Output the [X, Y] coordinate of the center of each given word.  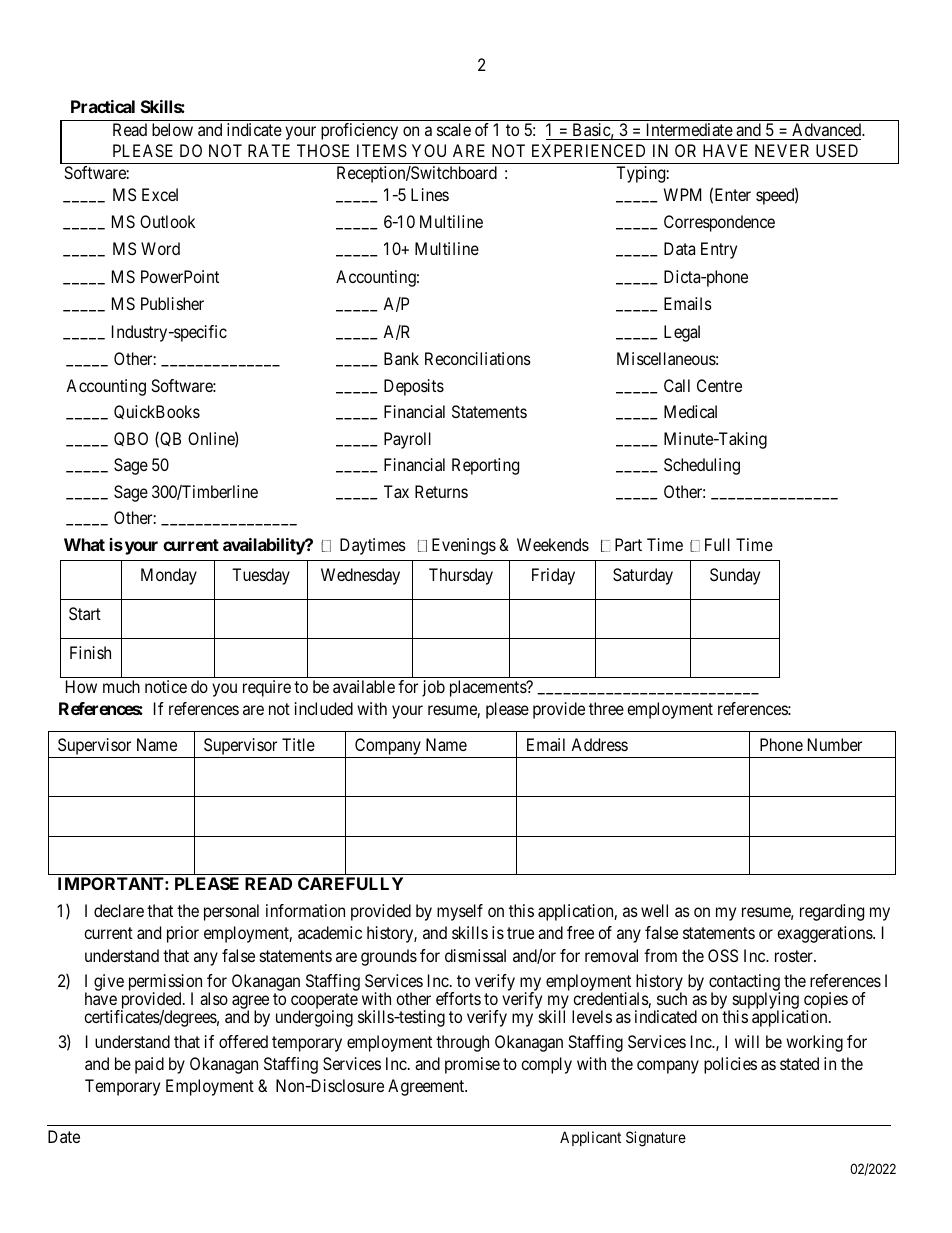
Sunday [735, 576]
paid [149, 1065]
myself [460, 912]
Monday [169, 576]
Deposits [414, 387]
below [172, 129]
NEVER [782, 150]
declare [119, 910]
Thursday [461, 576]
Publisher [172, 303]
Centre [719, 385]
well [654, 910]
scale [454, 129]
